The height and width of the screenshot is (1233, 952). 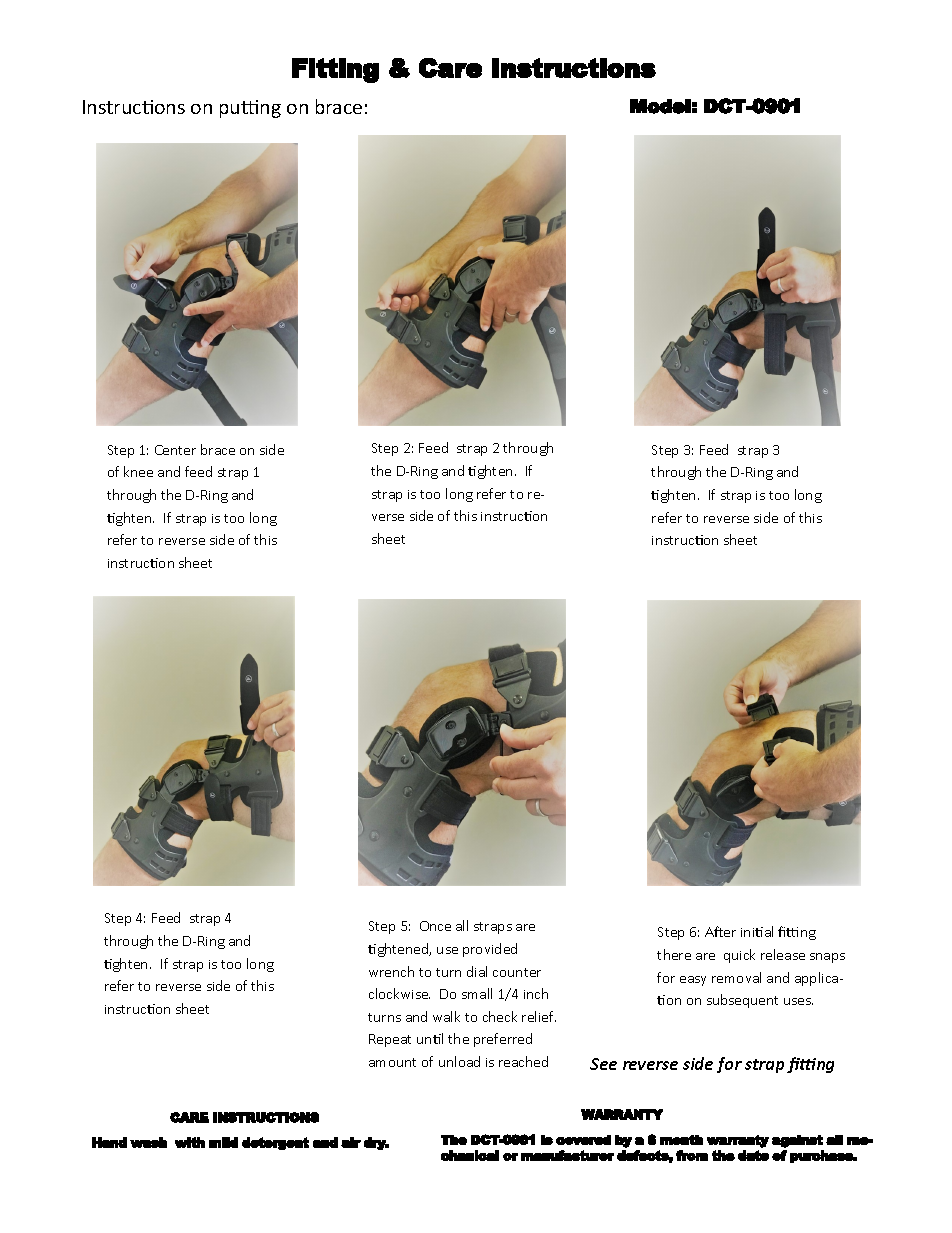 What do you see at coordinates (720, 931) in the screenshot?
I see `After` at bounding box center [720, 931].
